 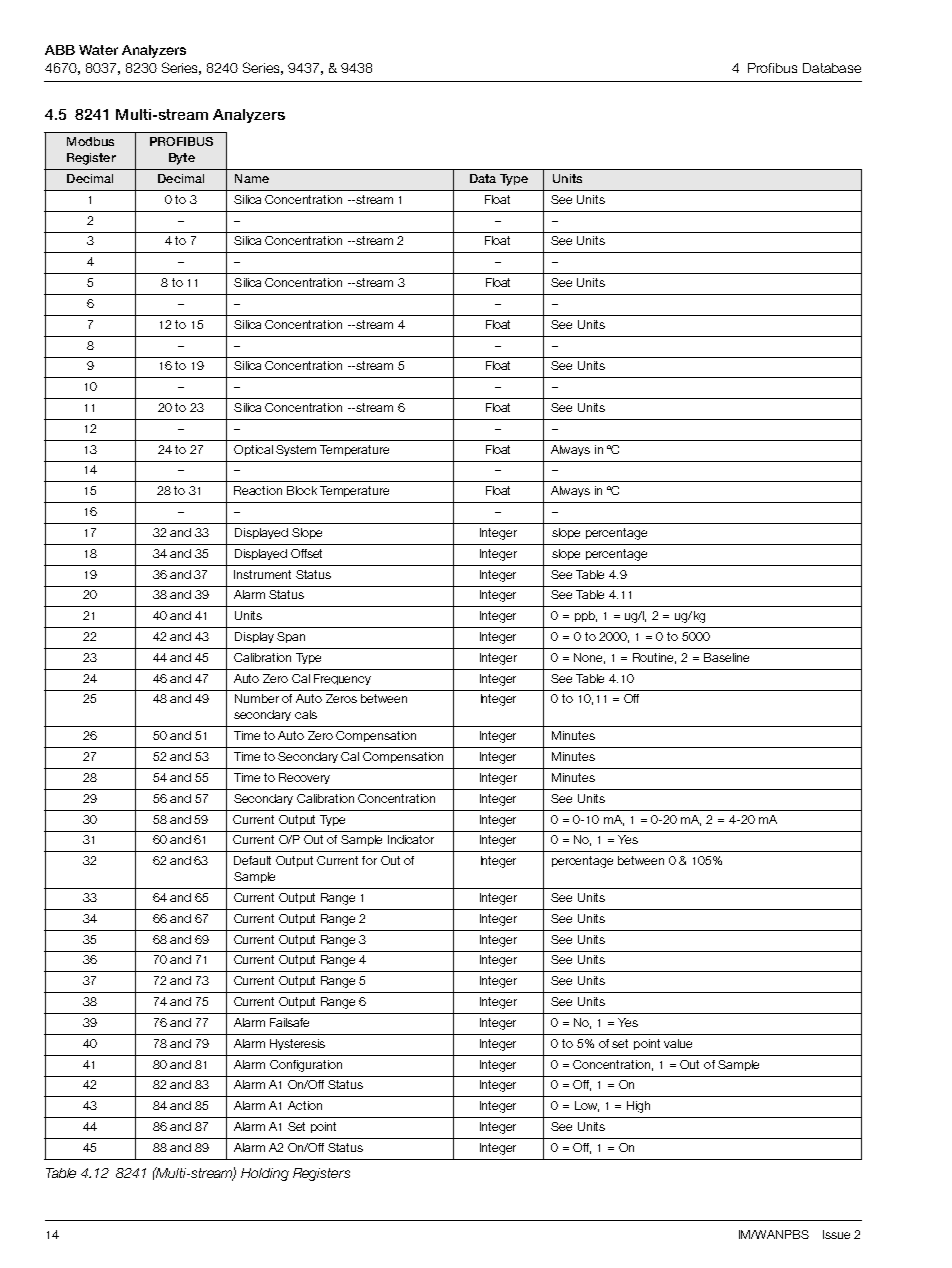 I want to click on Default, so click(x=252, y=860).
